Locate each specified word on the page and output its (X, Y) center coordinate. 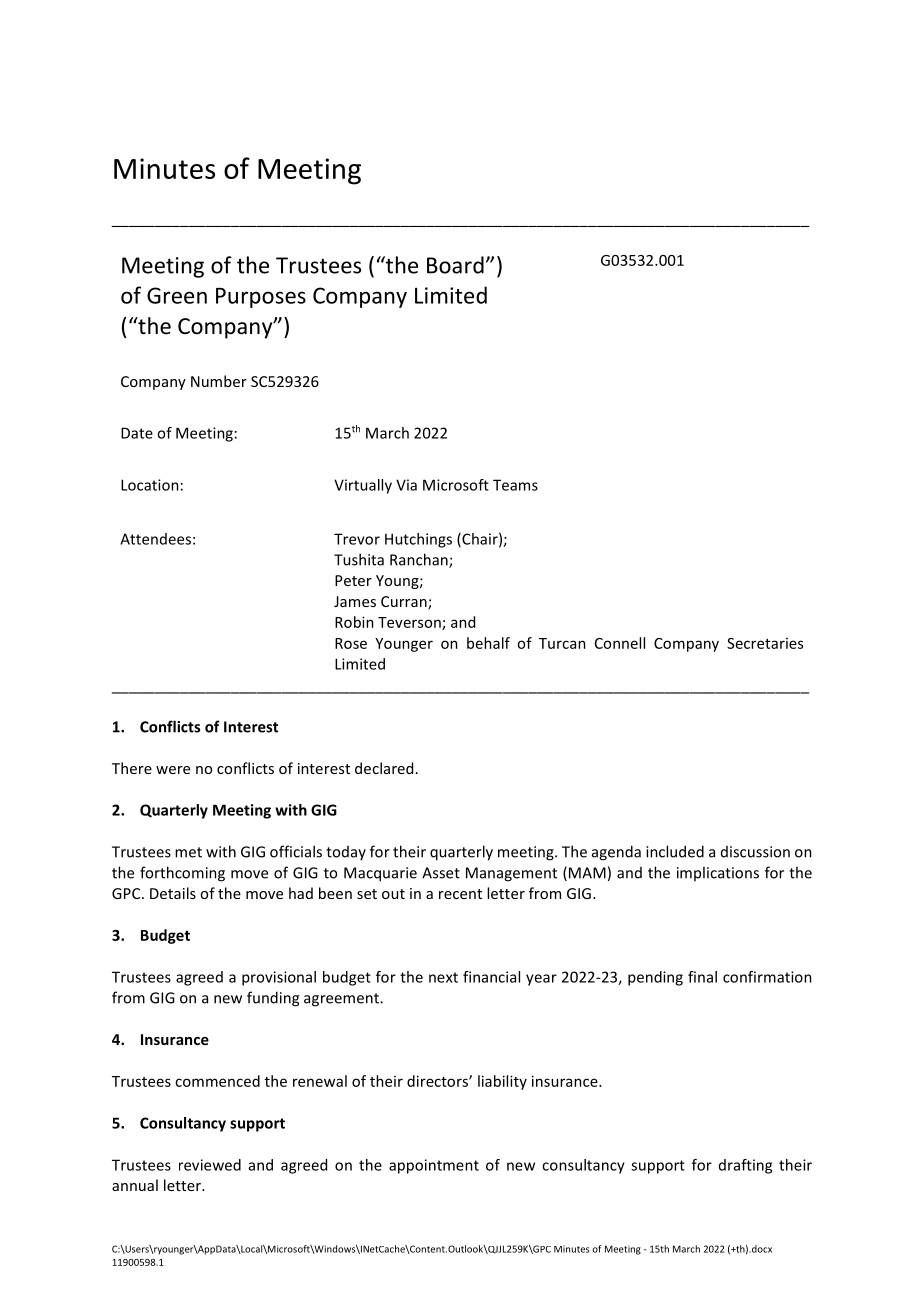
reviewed (210, 1165)
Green (177, 295)
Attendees (155, 539)
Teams (515, 485)
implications (718, 873)
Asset (441, 873)
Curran (405, 603)
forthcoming (182, 874)
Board (455, 265)
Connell (620, 643)
